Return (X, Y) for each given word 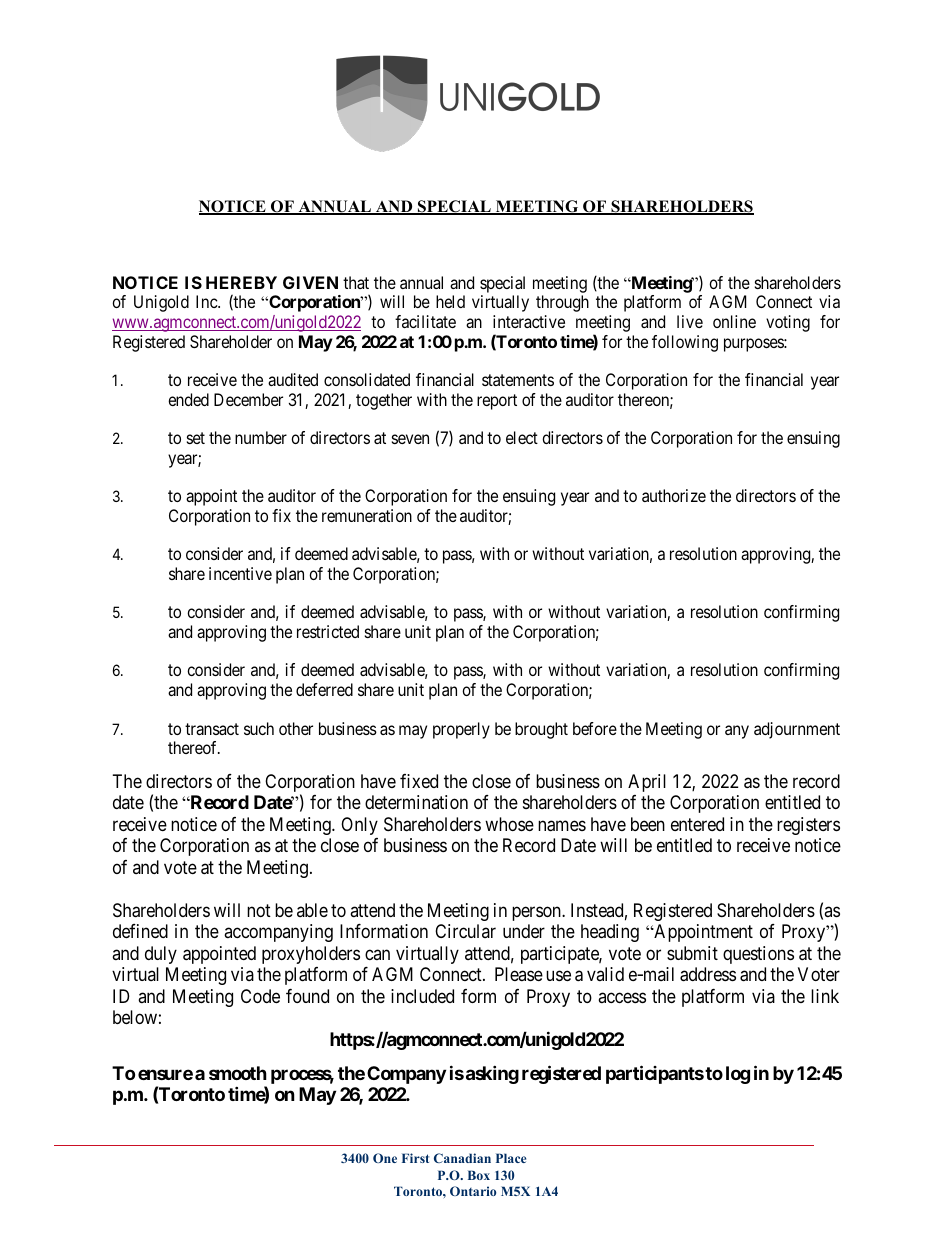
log (738, 1075)
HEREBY (241, 282)
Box (479, 1175)
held (450, 301)
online (734, 321)
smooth (238, 1073)
